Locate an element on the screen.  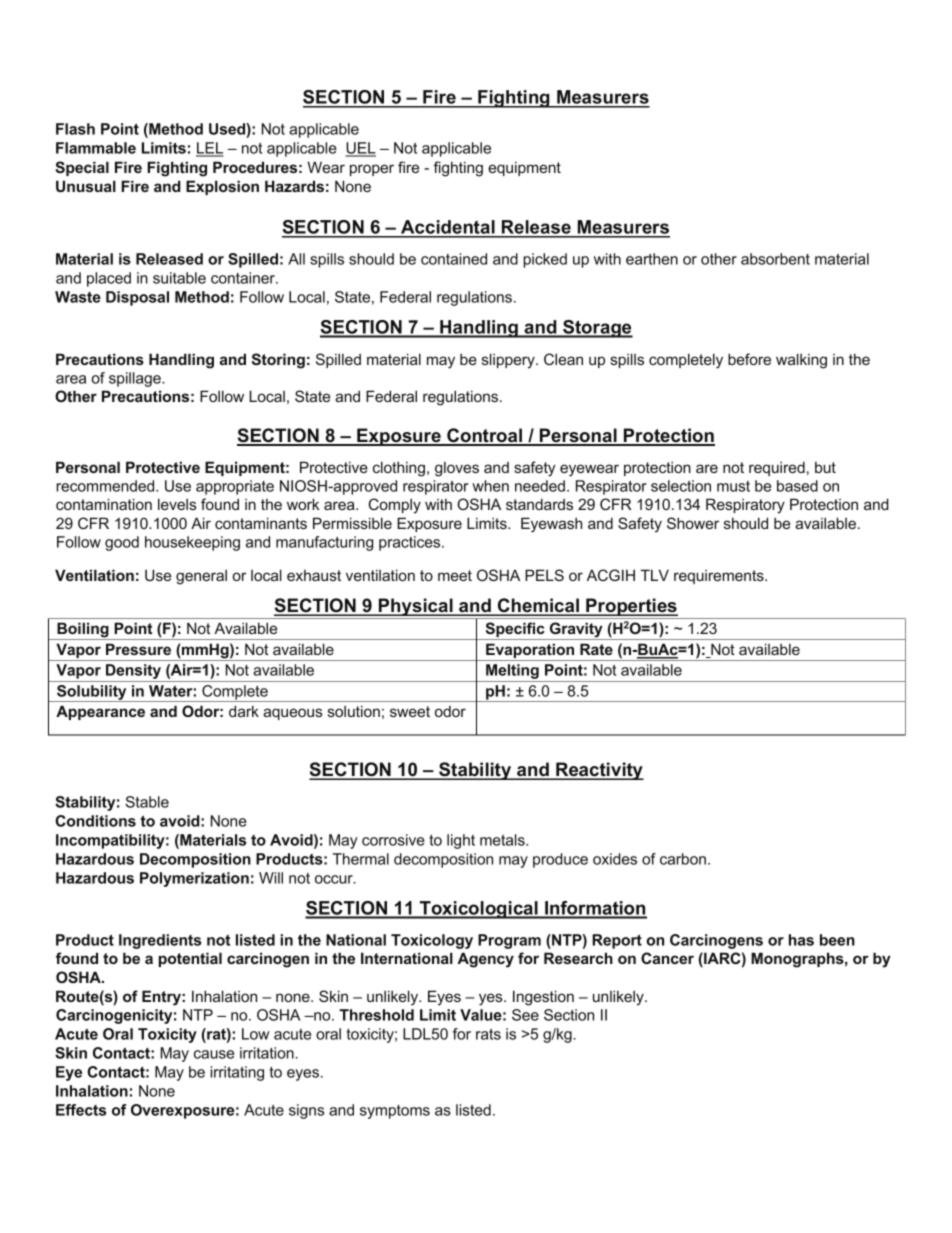
Appearance is located at coordinates (100, 712).
